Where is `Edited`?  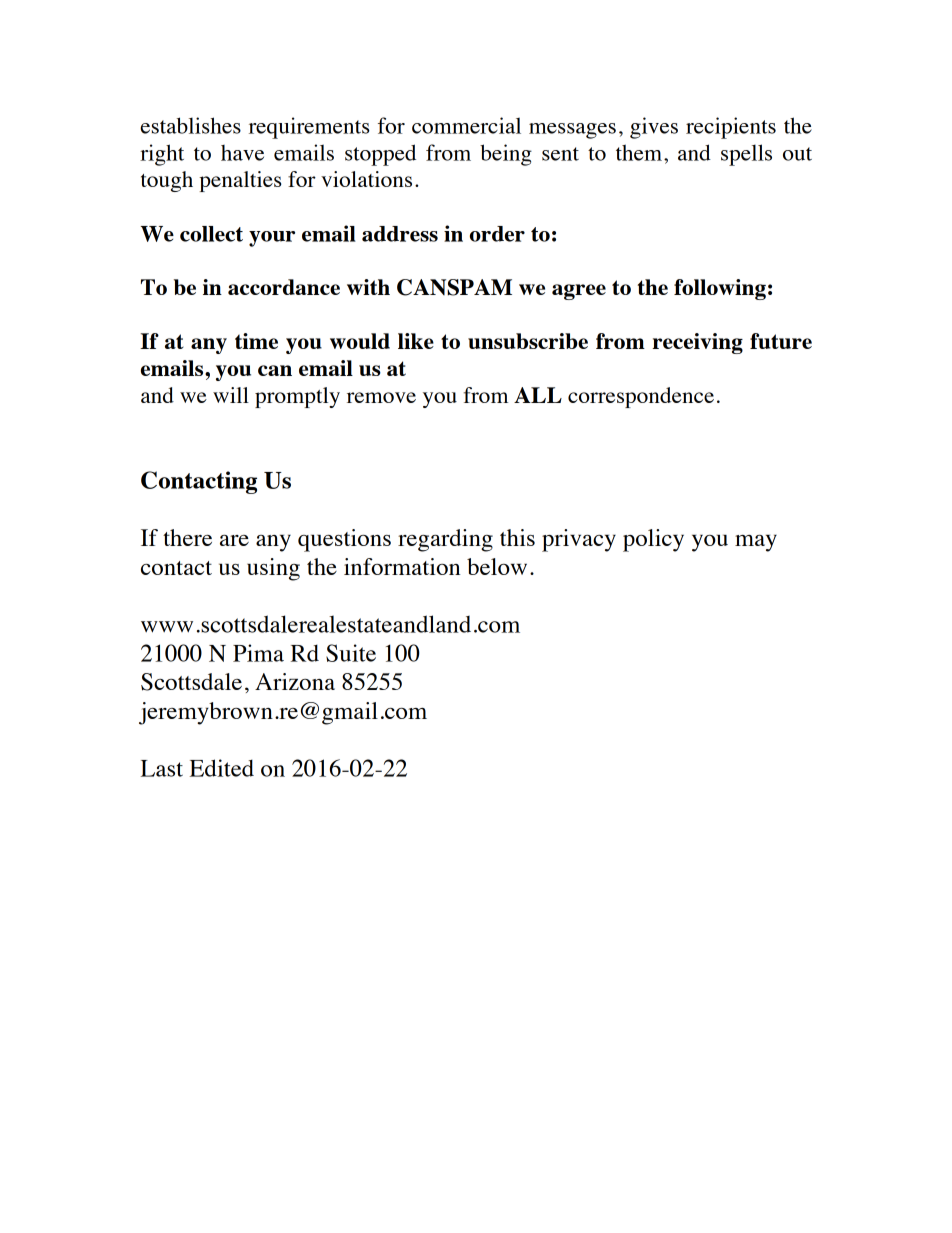 Edited is located at coordinates (222, 768).
